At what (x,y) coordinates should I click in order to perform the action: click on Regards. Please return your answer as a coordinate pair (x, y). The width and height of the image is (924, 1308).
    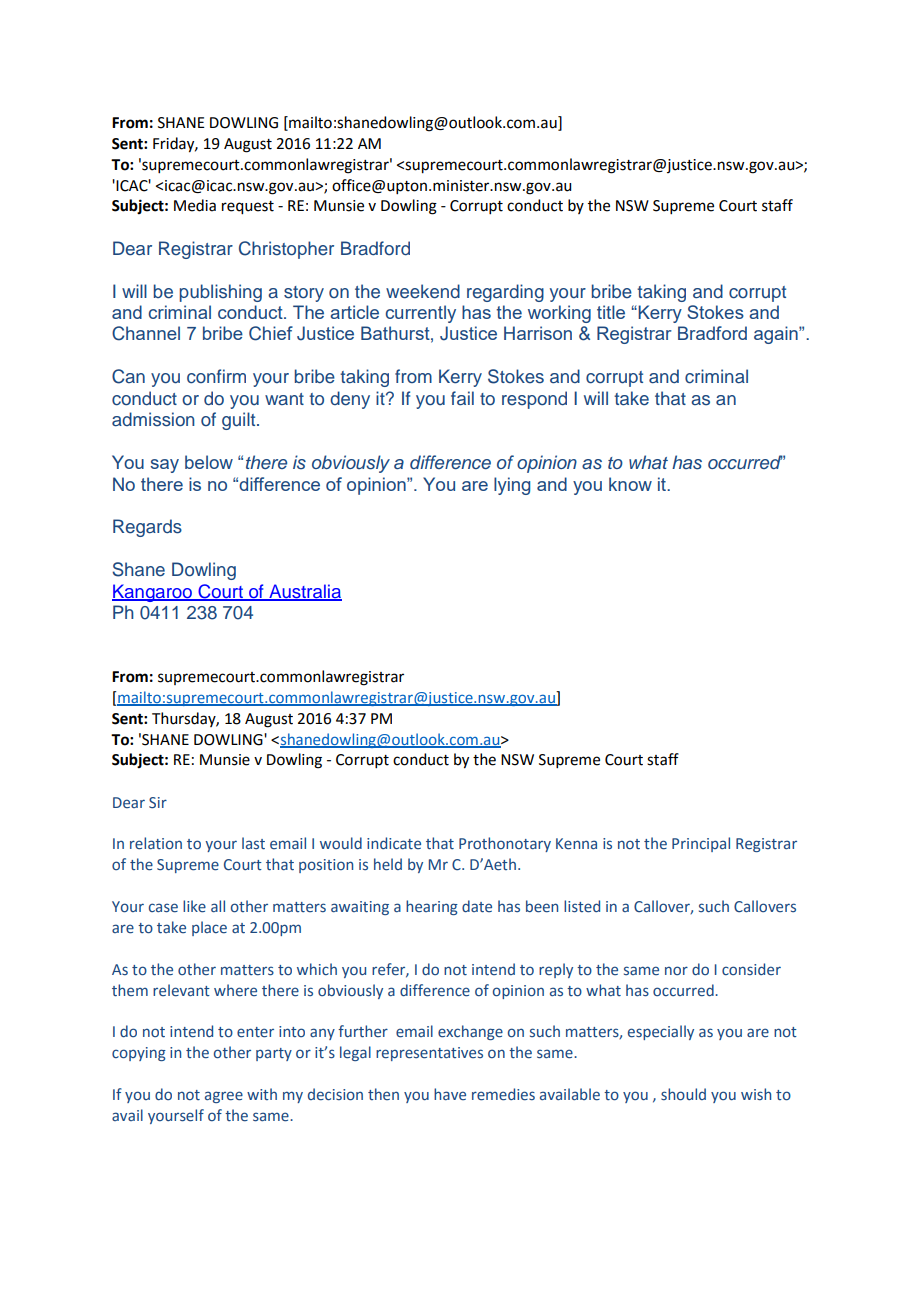
    Looking at the image, I should click on (147, 528).
